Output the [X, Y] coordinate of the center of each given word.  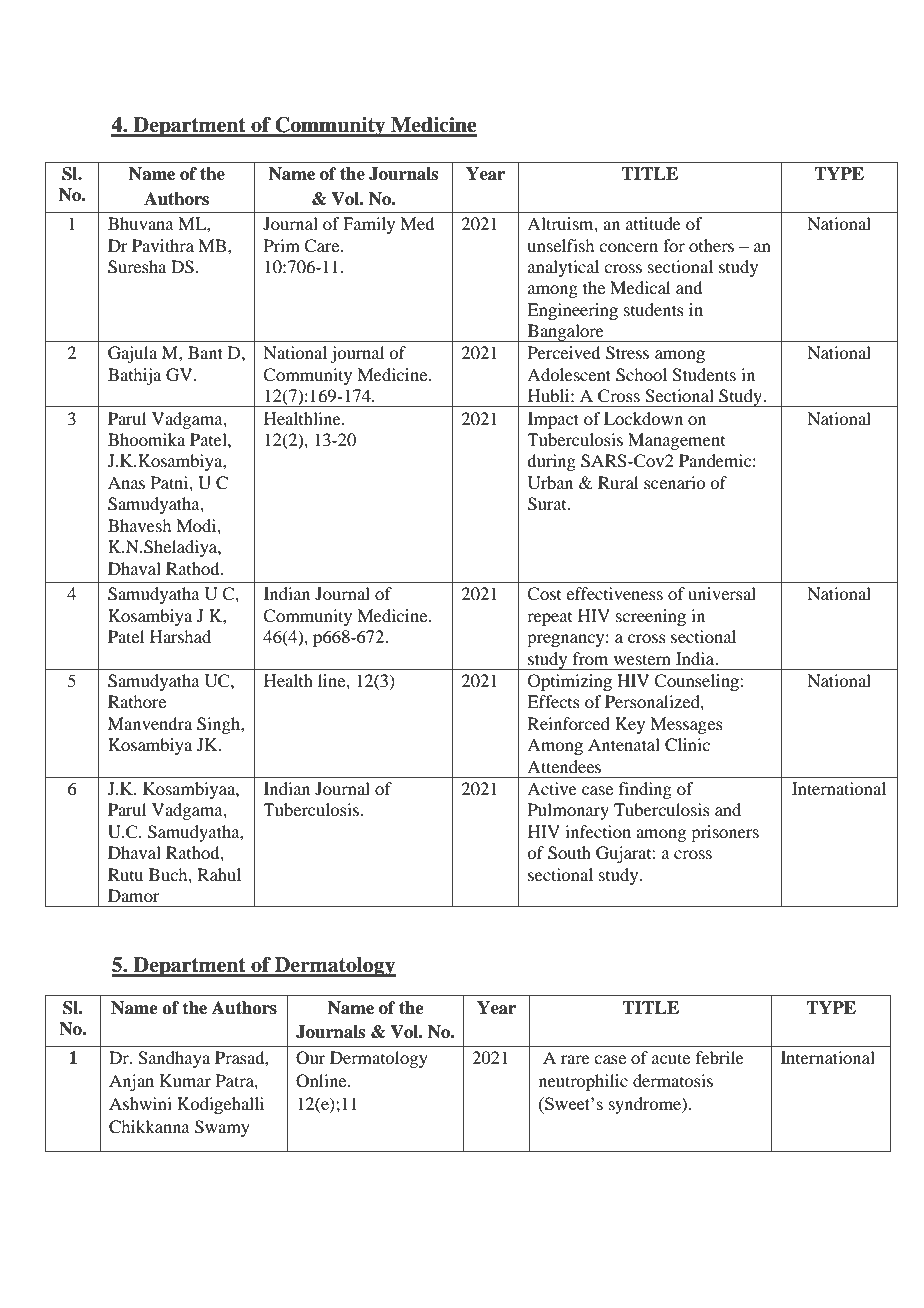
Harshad [180, 636]
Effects [553, 701]
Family [369, 225]
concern [628, 247]
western [642, 659]
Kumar [185, 1080]
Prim [282, 245]
